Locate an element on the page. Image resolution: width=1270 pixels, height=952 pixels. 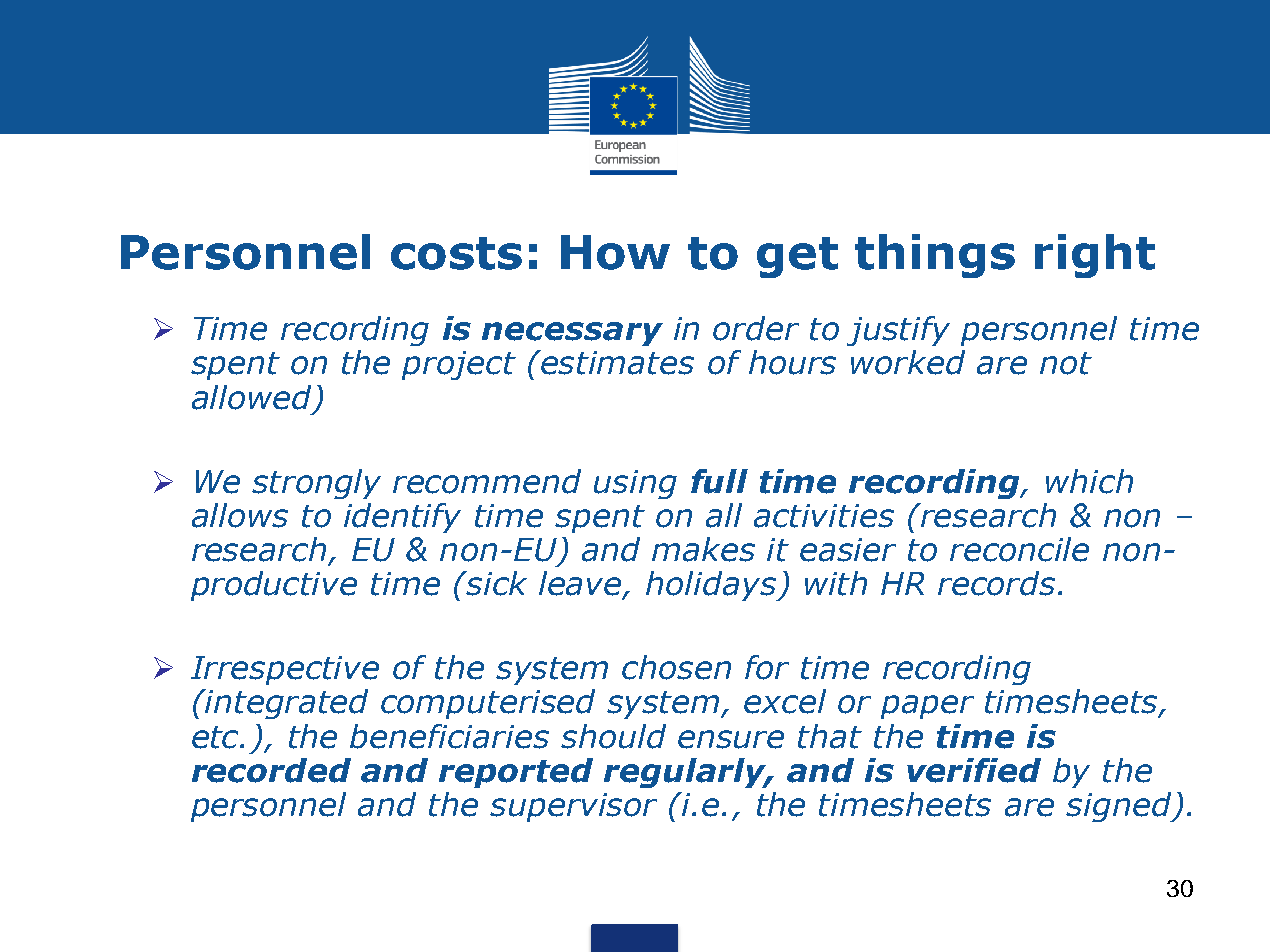
makes is located at coordinates (703, 549).
